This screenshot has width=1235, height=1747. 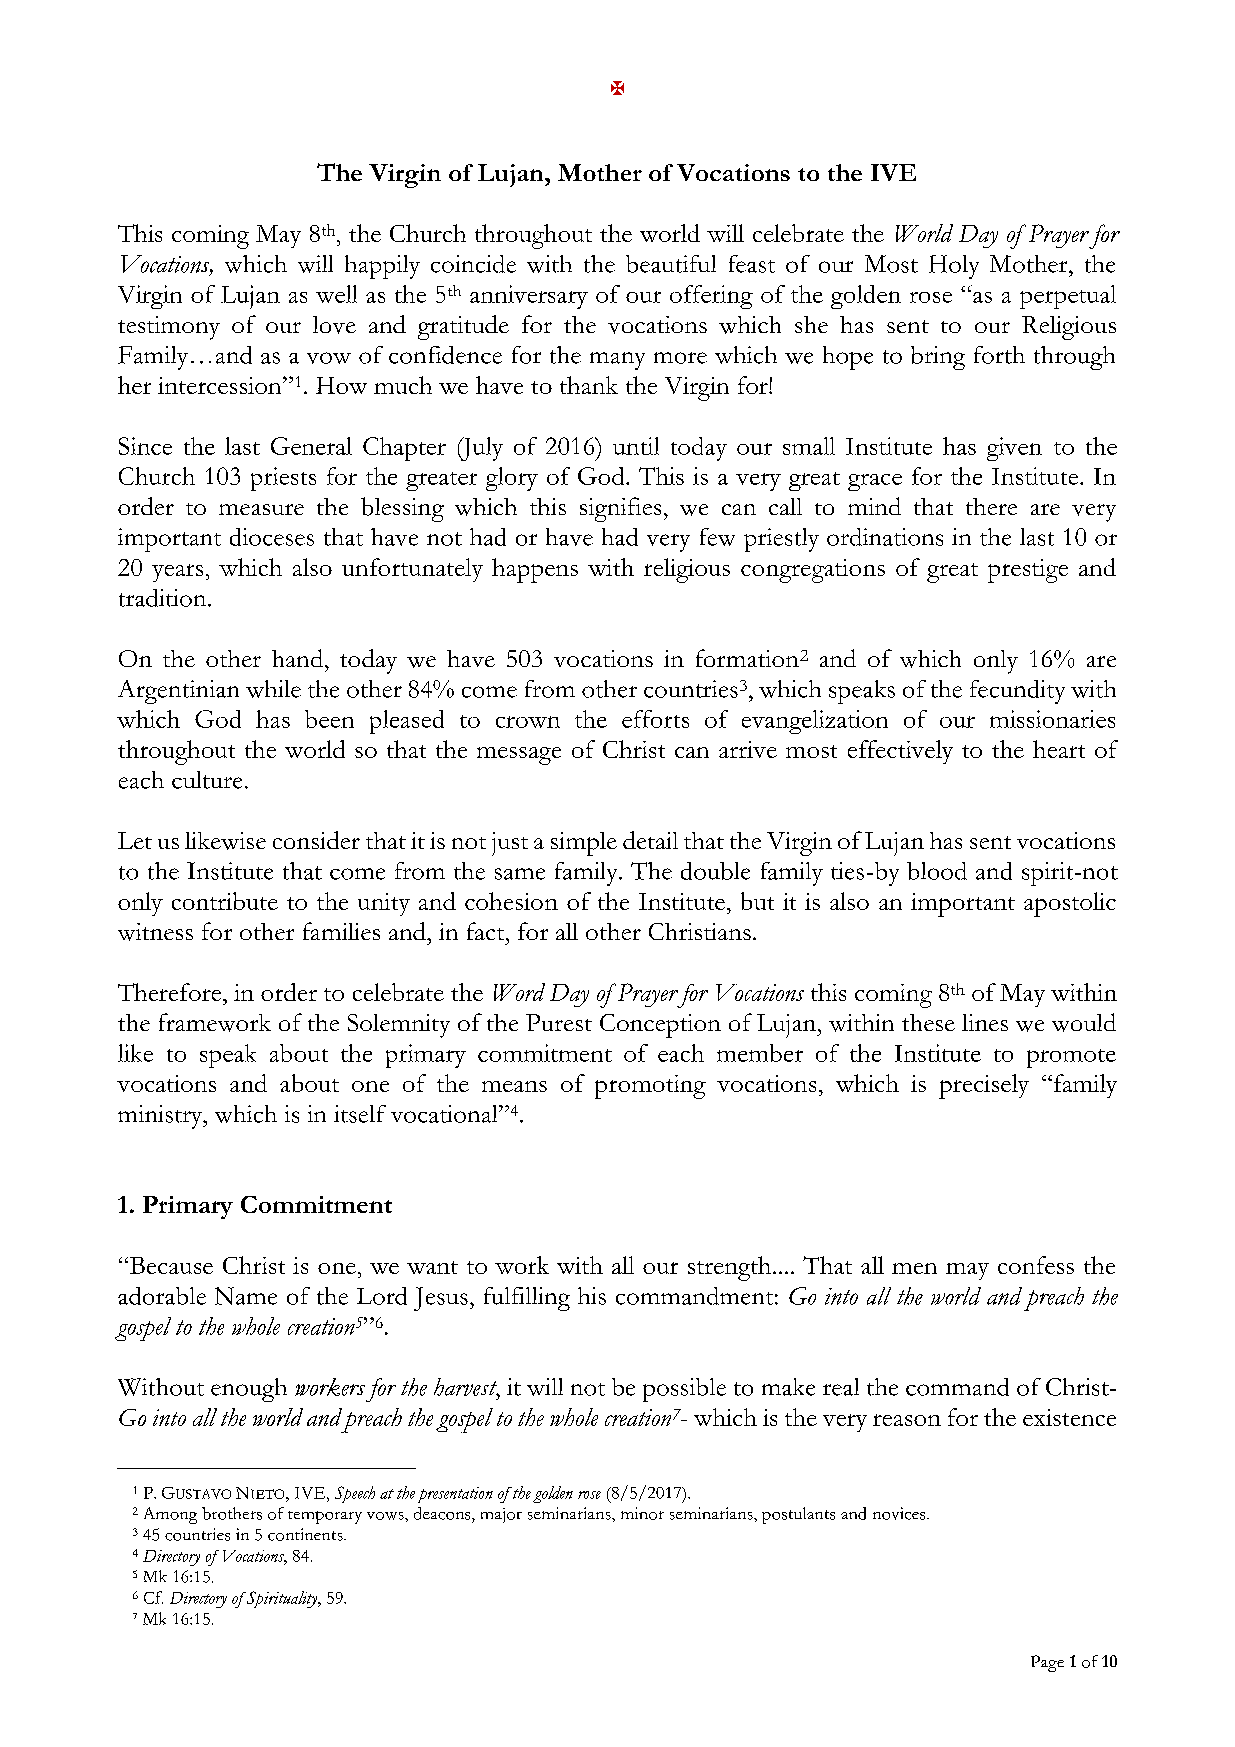 What do you see at coordinates (900, 752) in the screenshot?
I see `effectively` at bounding box center [900, 752].
